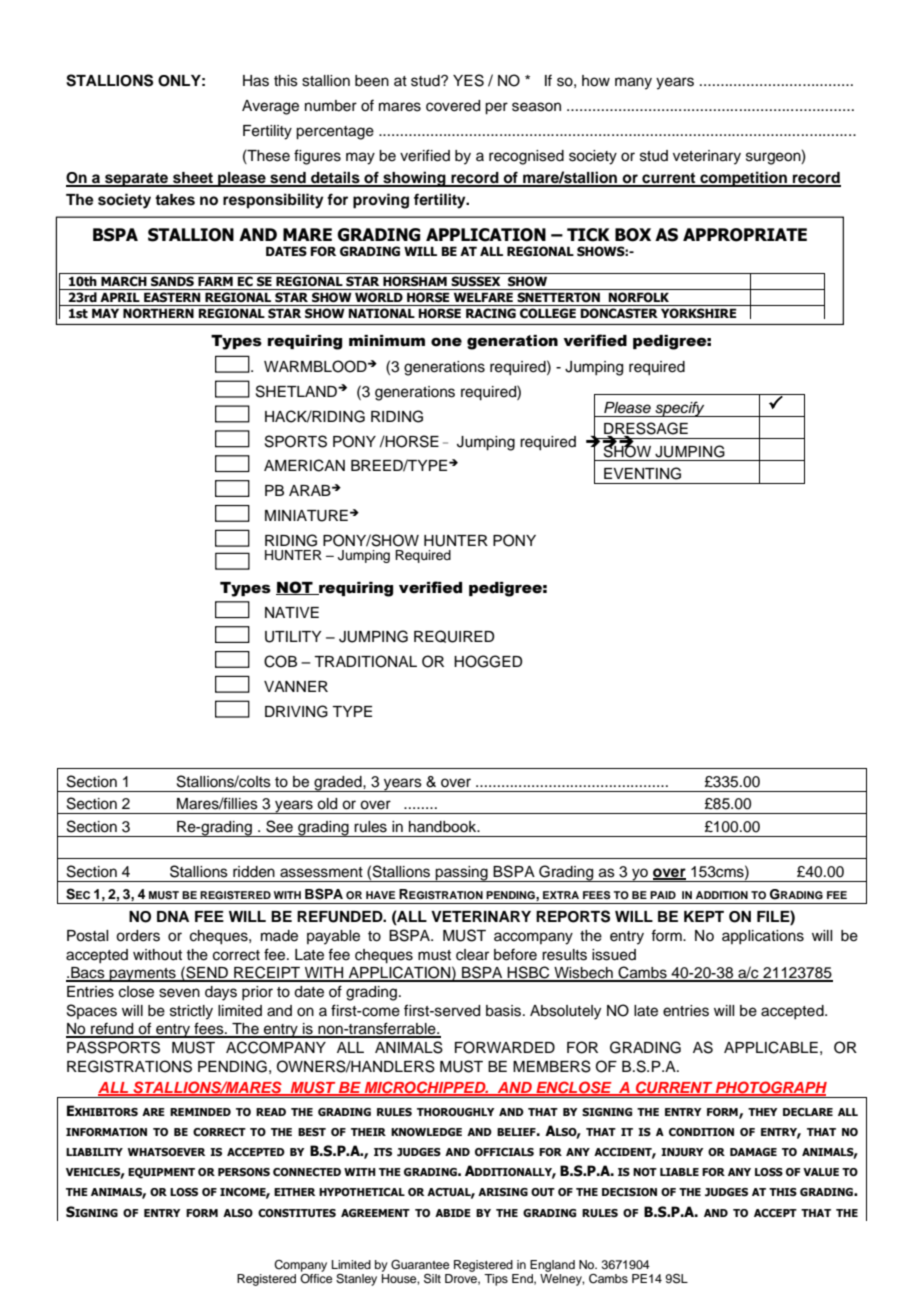 The image size is (924, 1308). Describe the element at coordinates (161, 1173) in the image. I see `EQUIPMENT` at that location.
